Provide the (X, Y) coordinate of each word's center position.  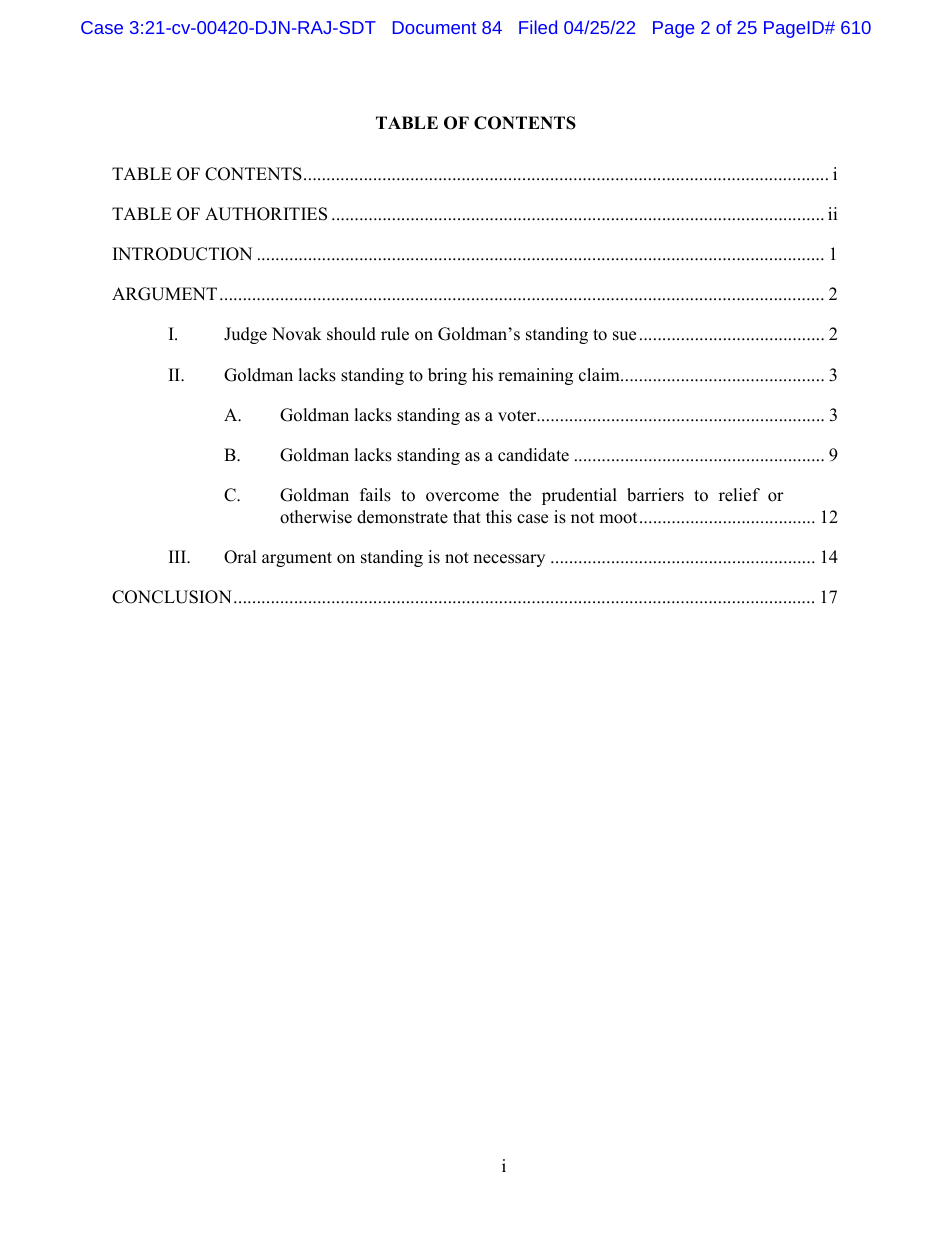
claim (600, 375)
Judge (245, 335)
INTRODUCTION (182, 254)
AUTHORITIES (266, 214)
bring (447, 376)
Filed (538, 27)
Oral (240, 557)
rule (395, 334)
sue (624, 336)
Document (434, 27)
